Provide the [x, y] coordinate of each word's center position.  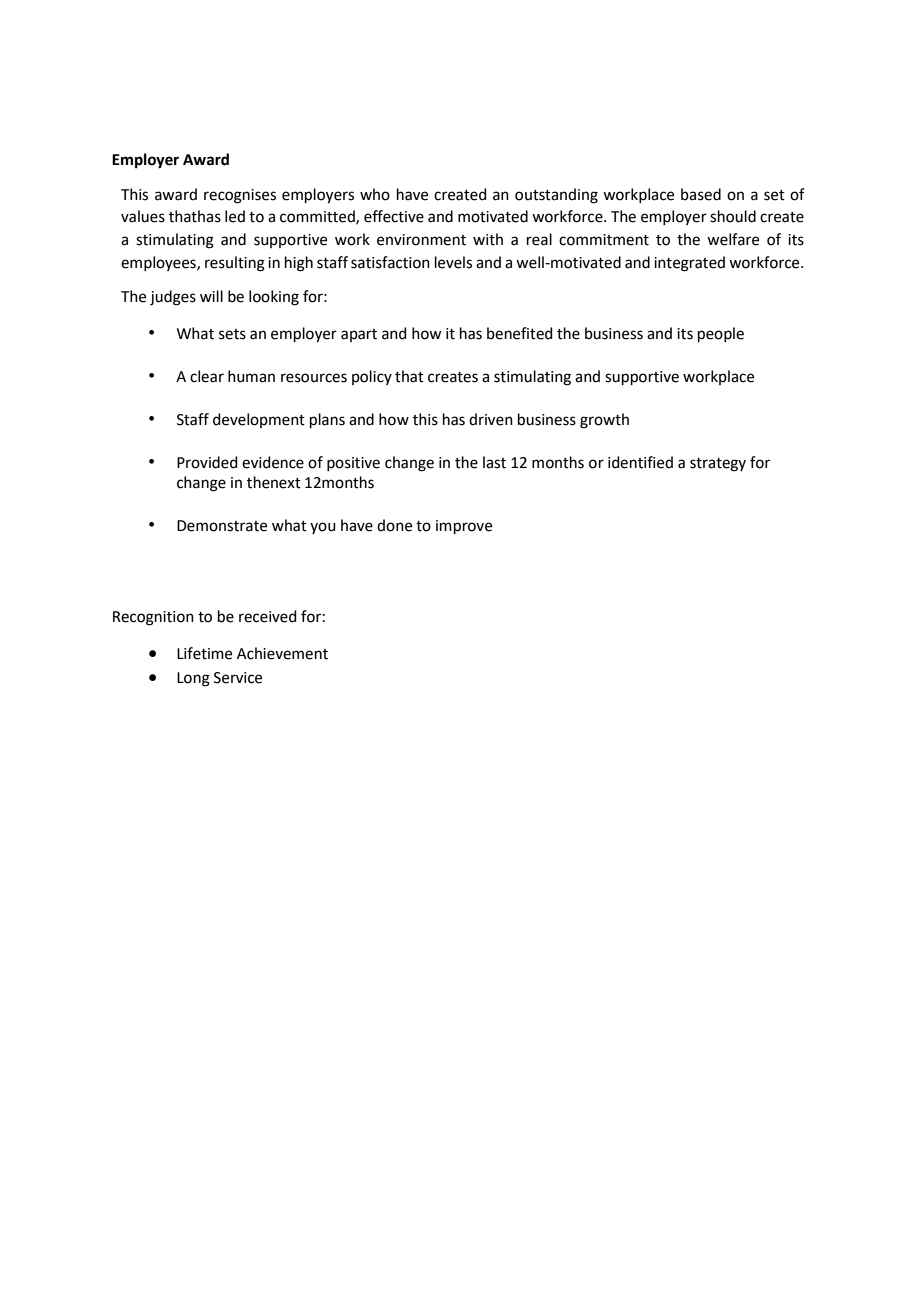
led [235, 216]
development [259, 420]
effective [394, 216]
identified [640, 462]
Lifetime [204, 653]
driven [491, 419]
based [701, 194]
